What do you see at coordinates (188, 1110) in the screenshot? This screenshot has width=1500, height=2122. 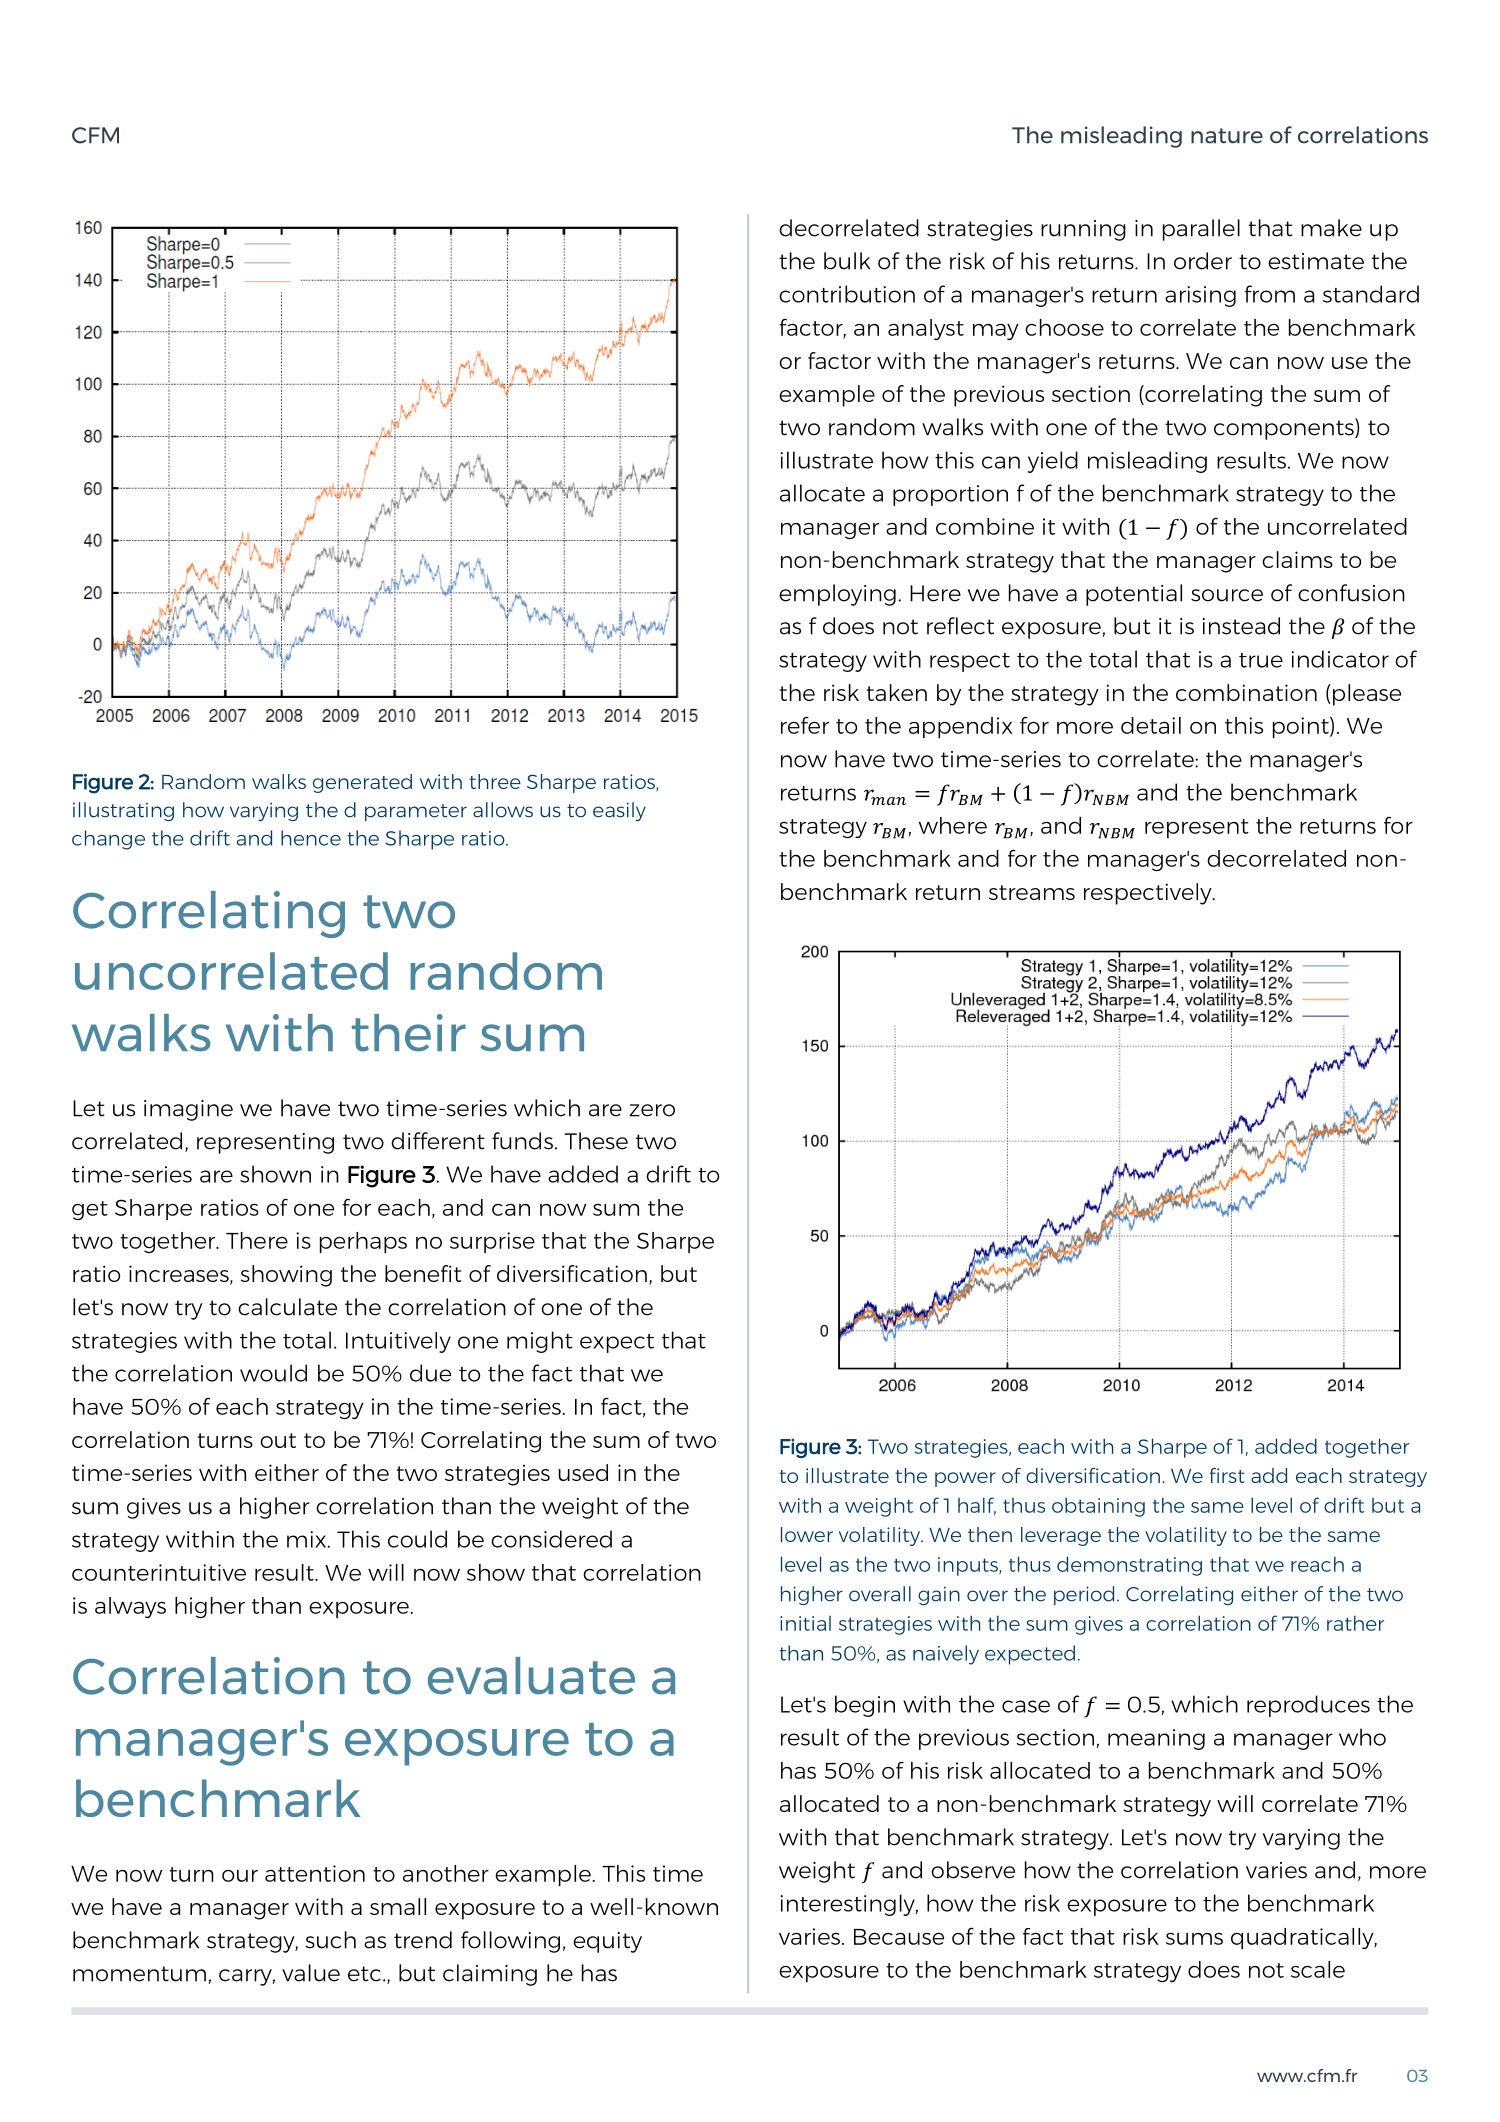 I see `imagine` at bounding box center [188, 1110].
